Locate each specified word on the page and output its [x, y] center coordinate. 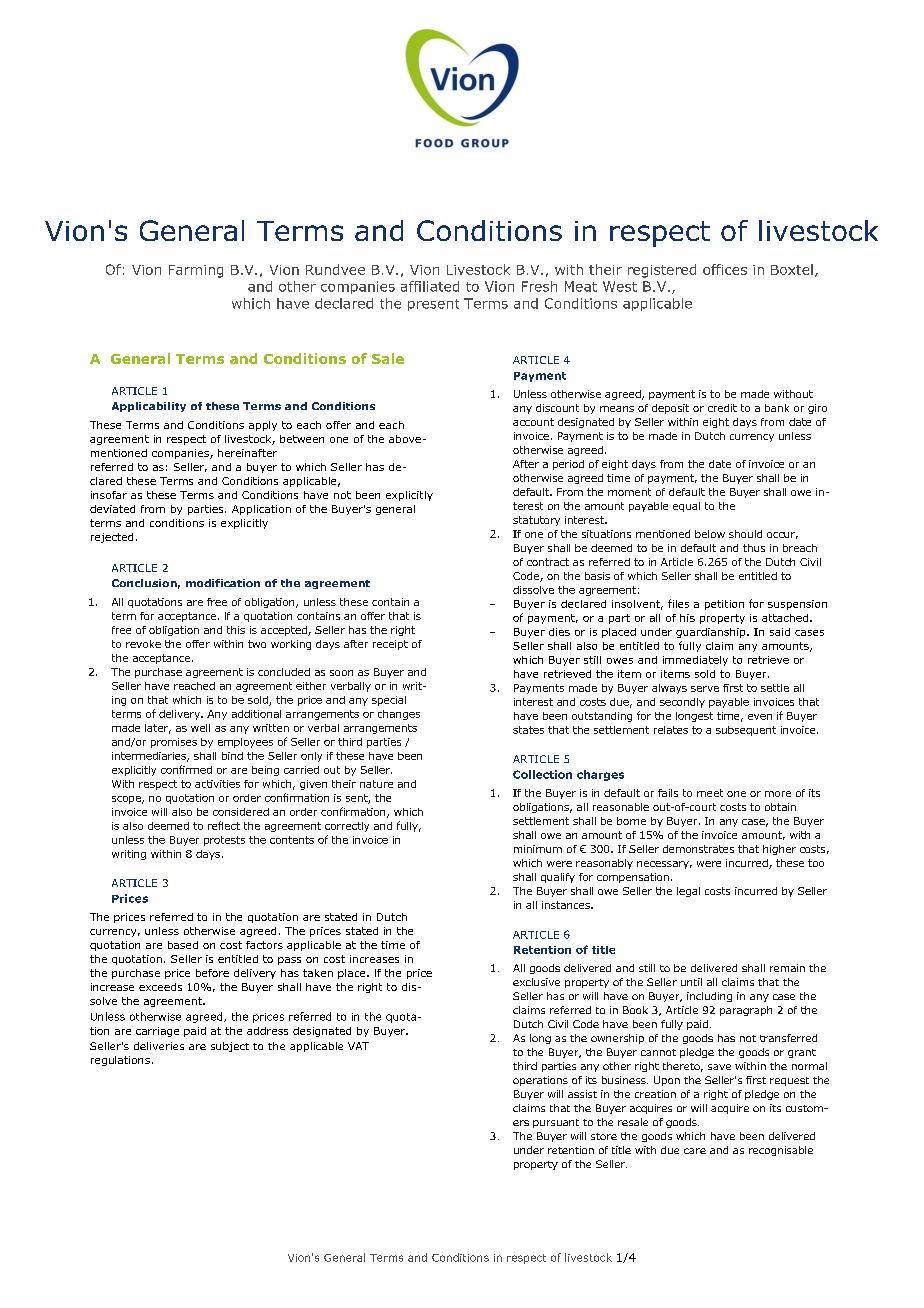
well [200, 728]
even [760, 717]
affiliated [430, 286]
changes [399, 715]
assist [582, 1094]
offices [725, 269]
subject [230, 1047]
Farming [196, 271]
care [695, 1151]
